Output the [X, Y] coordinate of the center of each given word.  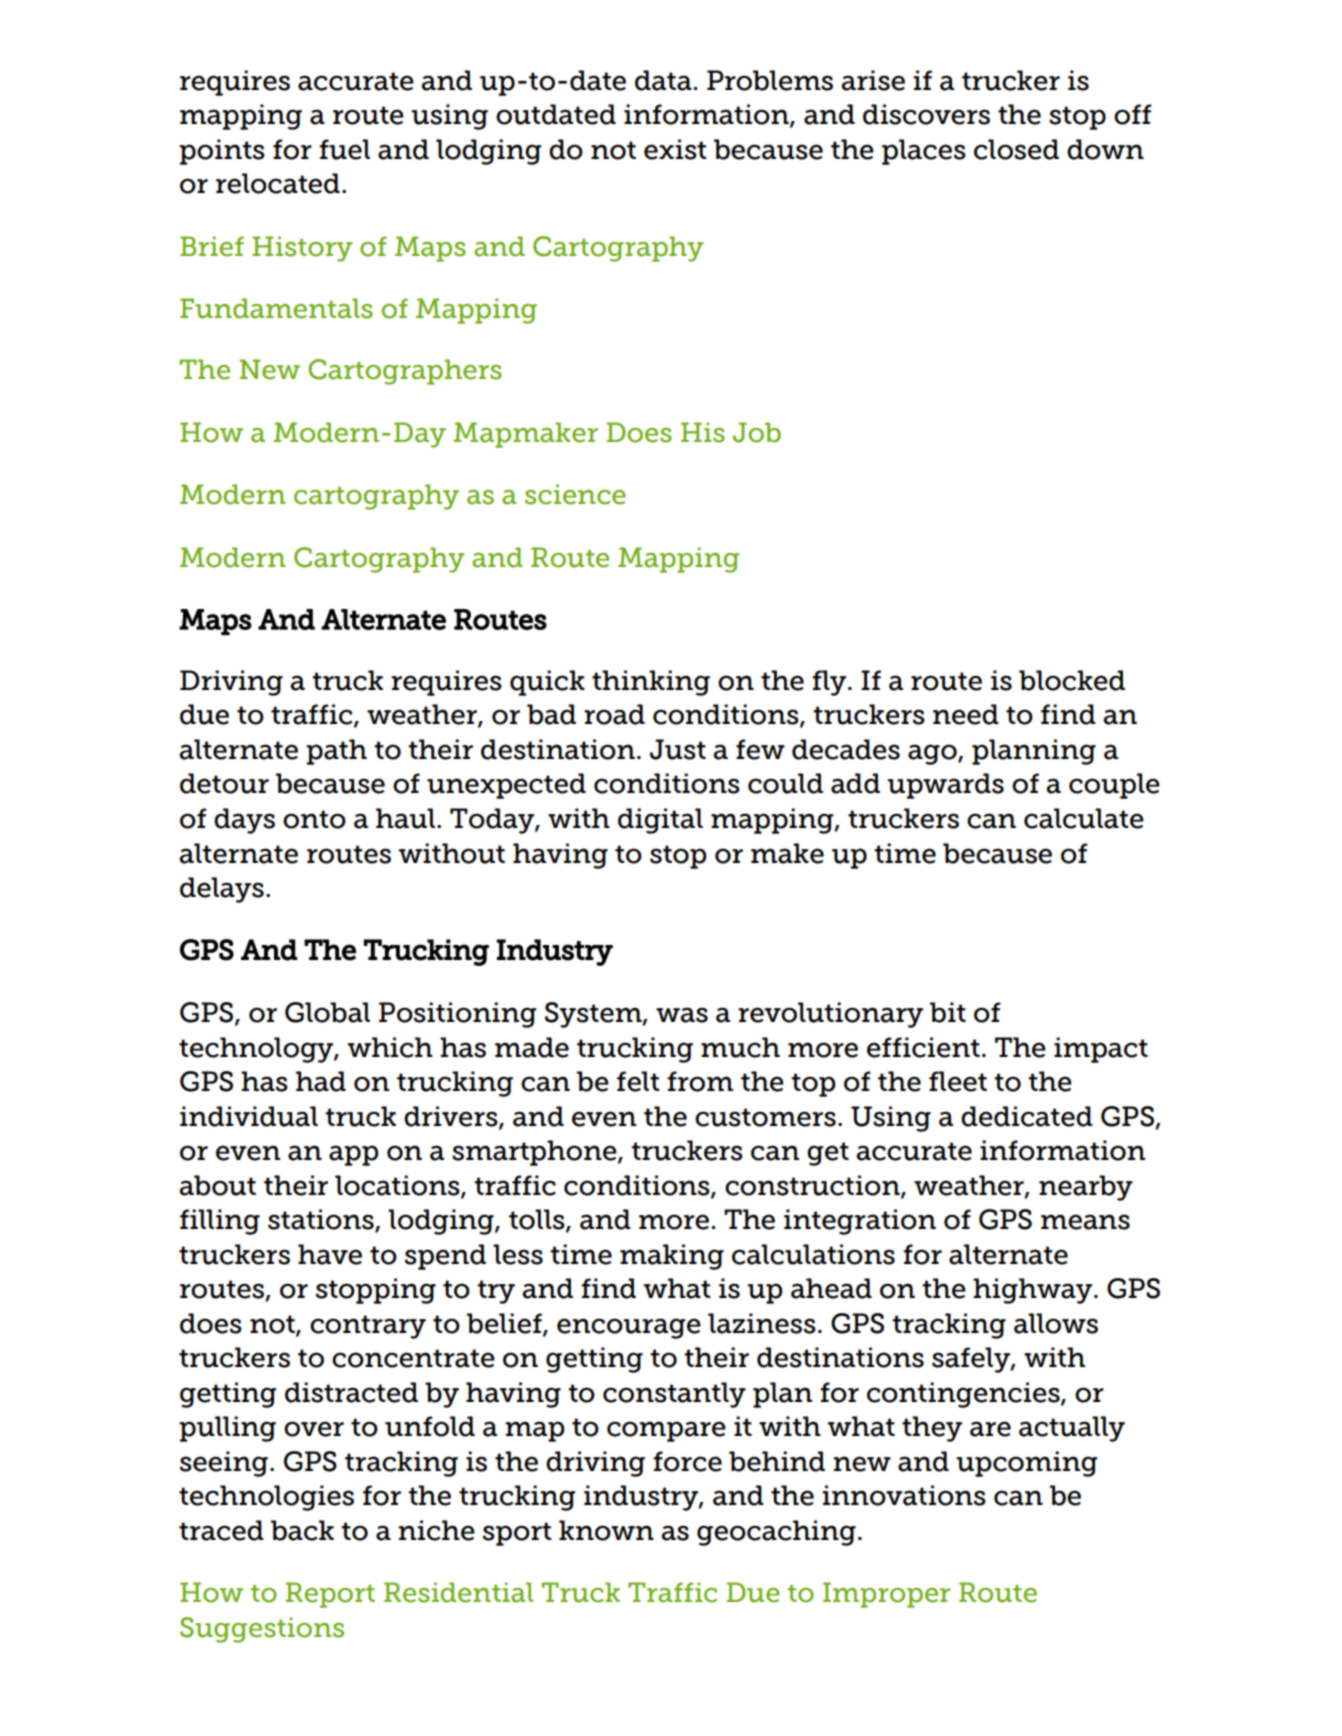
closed [1016, 149]
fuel [344, 149]
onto [314, 819]
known [606, 1530]
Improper [886, 1595]
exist [675, 149]
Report [330, 1595]
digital [660, 821]
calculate [1084, 818]
